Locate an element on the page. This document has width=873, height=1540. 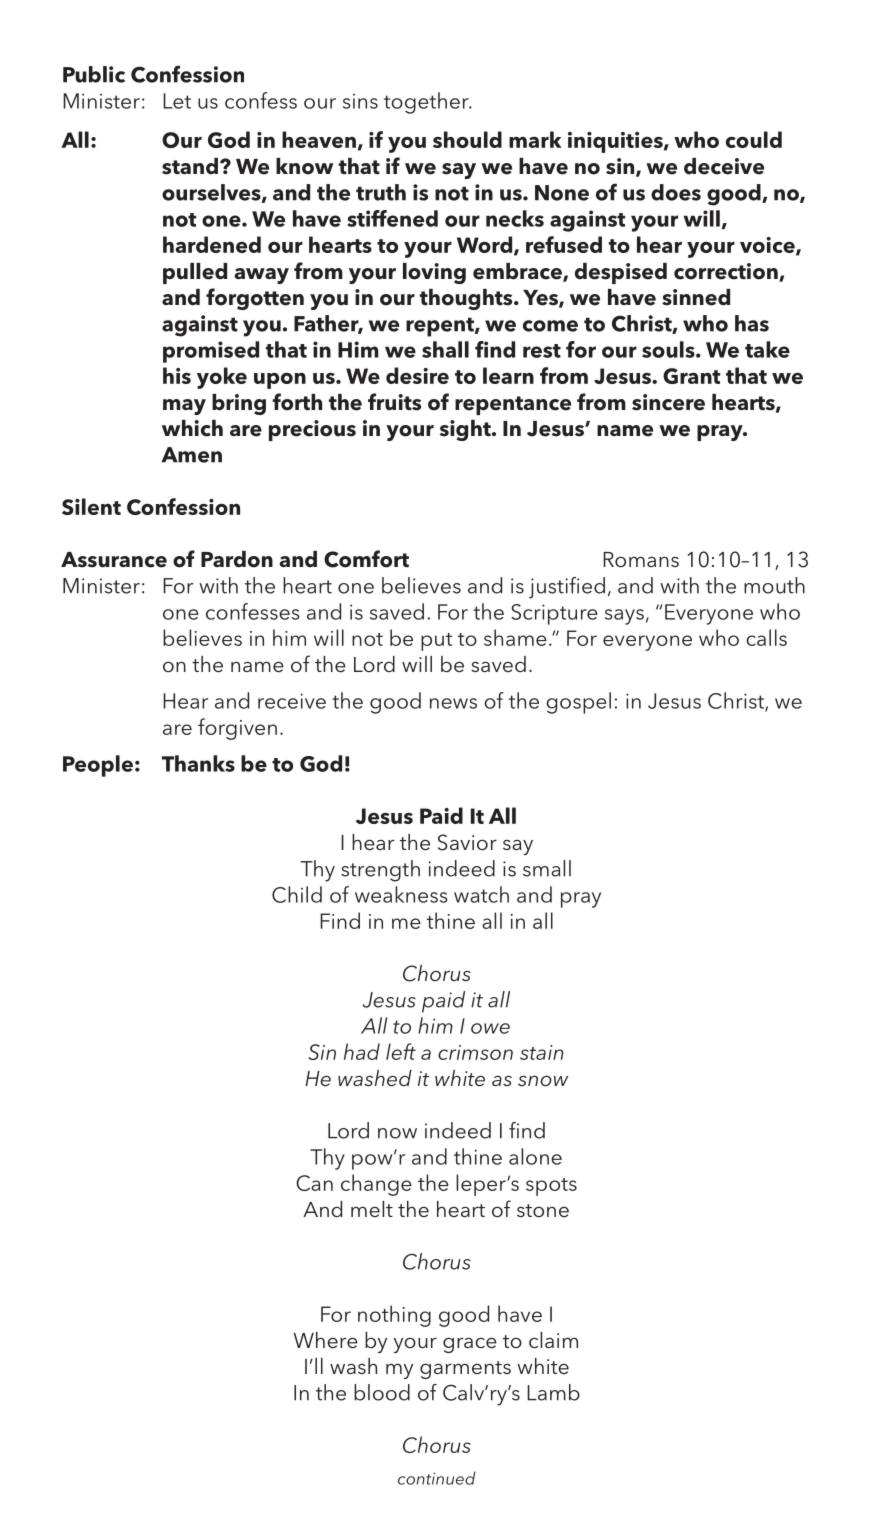
Where is located at coordinates (325, 1340).
